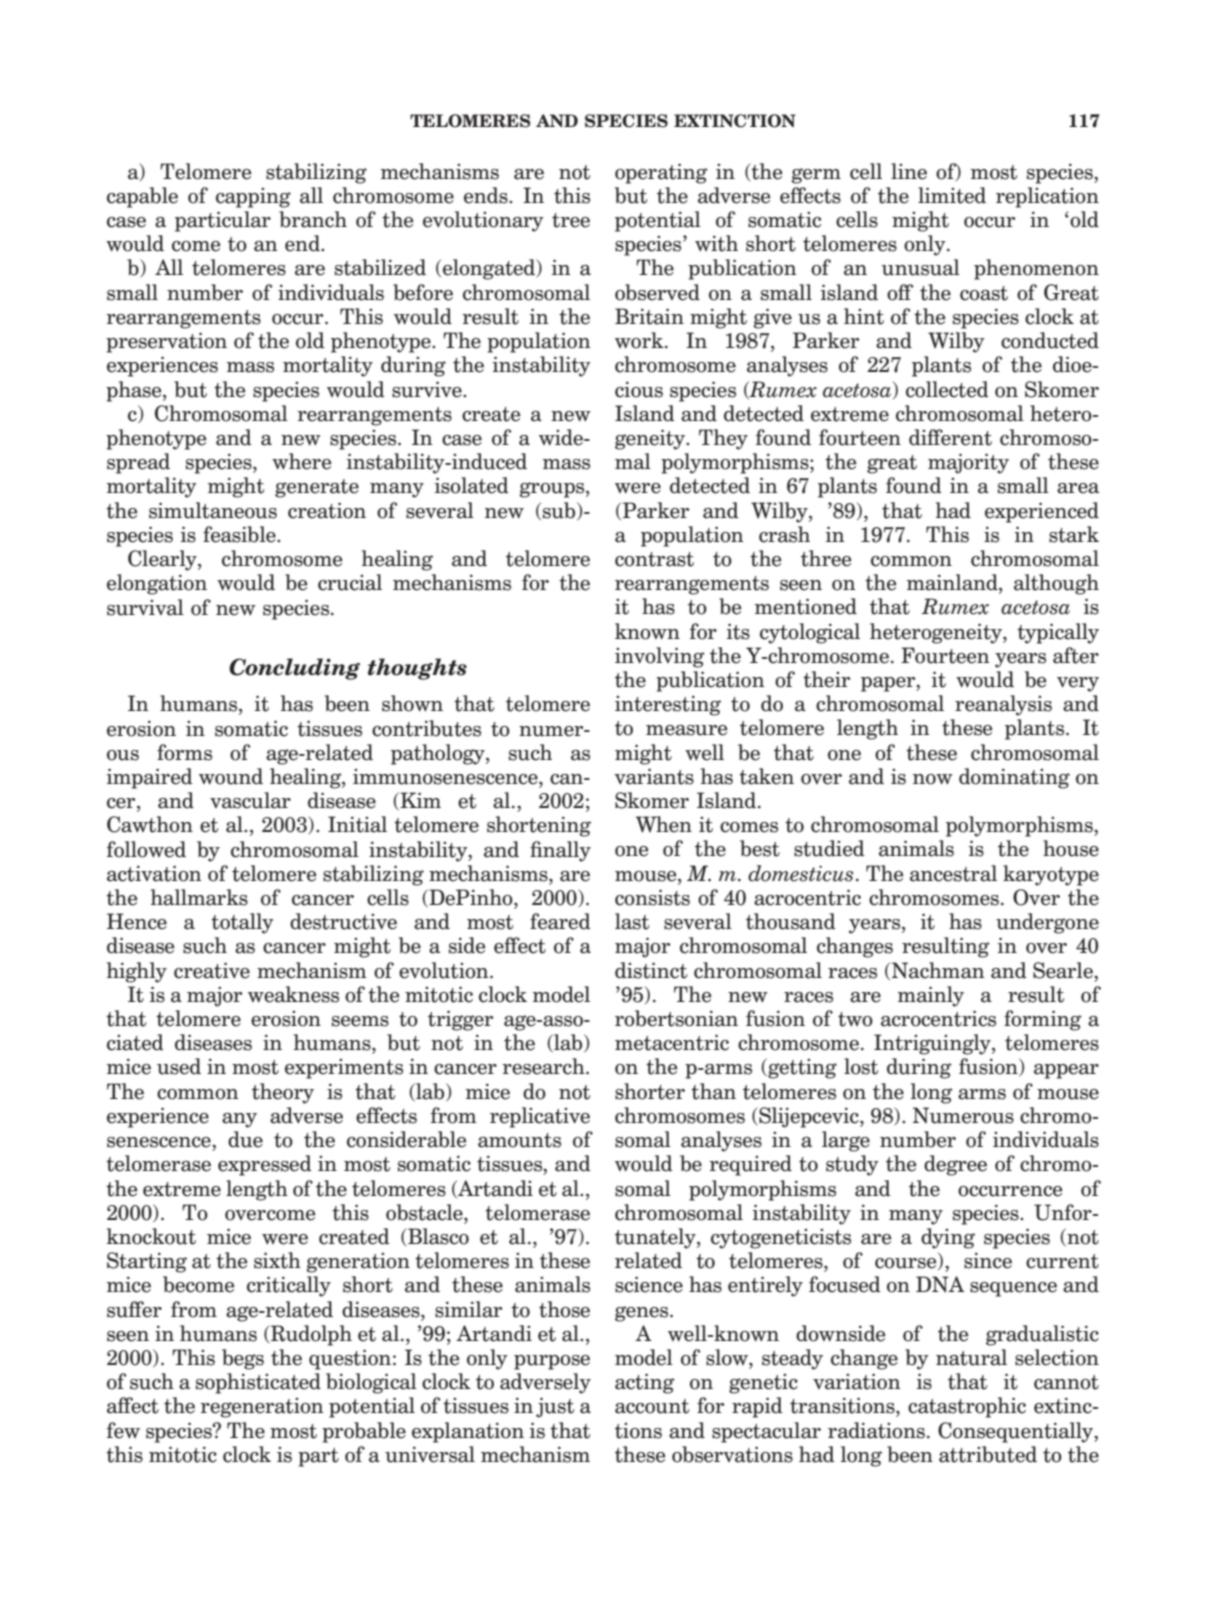  I want to click on catastrophic, so click(967, 1407).
